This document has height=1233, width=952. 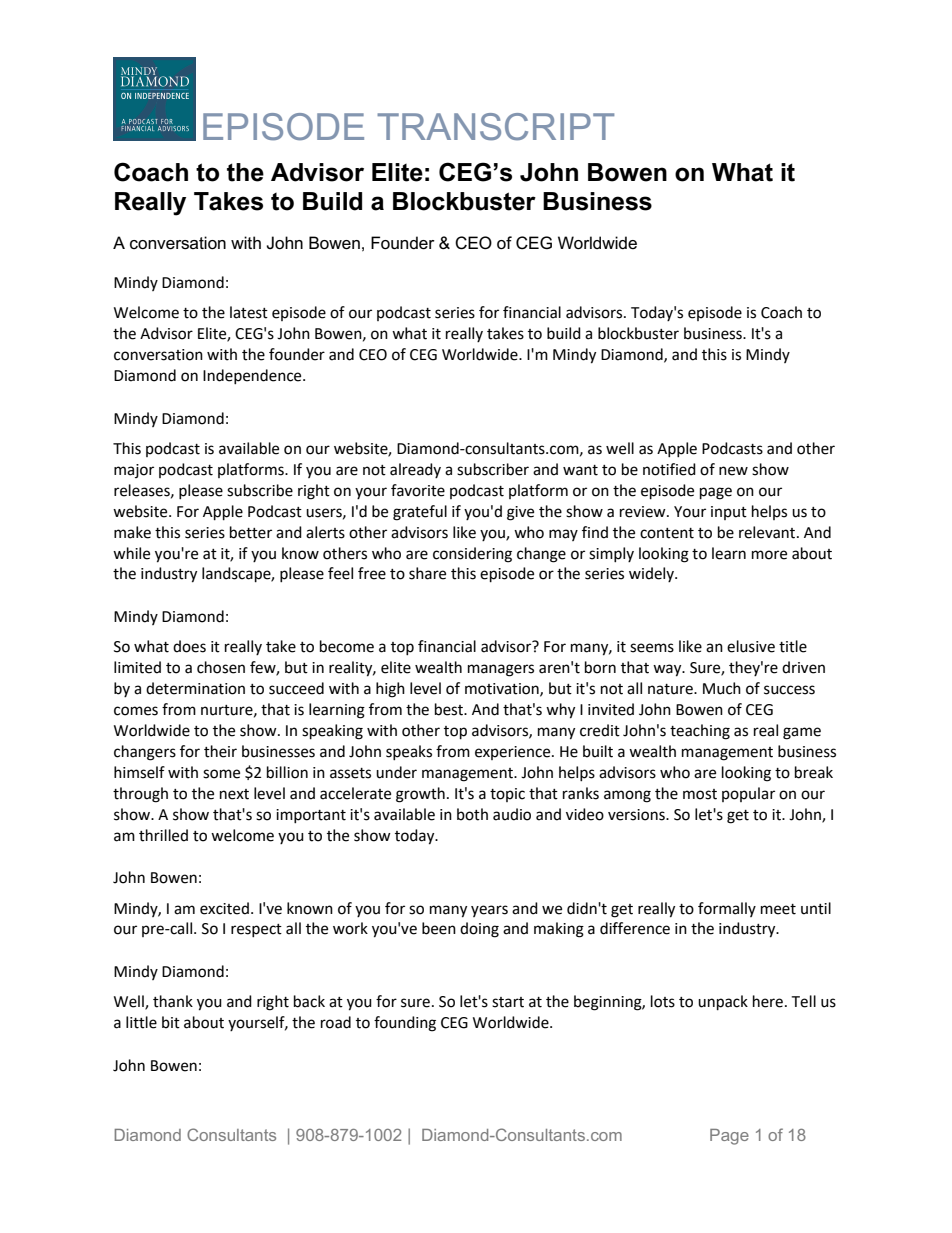 What do you see at coordinates (253, 376) in the document?
I see `Independence` at bounding box center [253, 376].
